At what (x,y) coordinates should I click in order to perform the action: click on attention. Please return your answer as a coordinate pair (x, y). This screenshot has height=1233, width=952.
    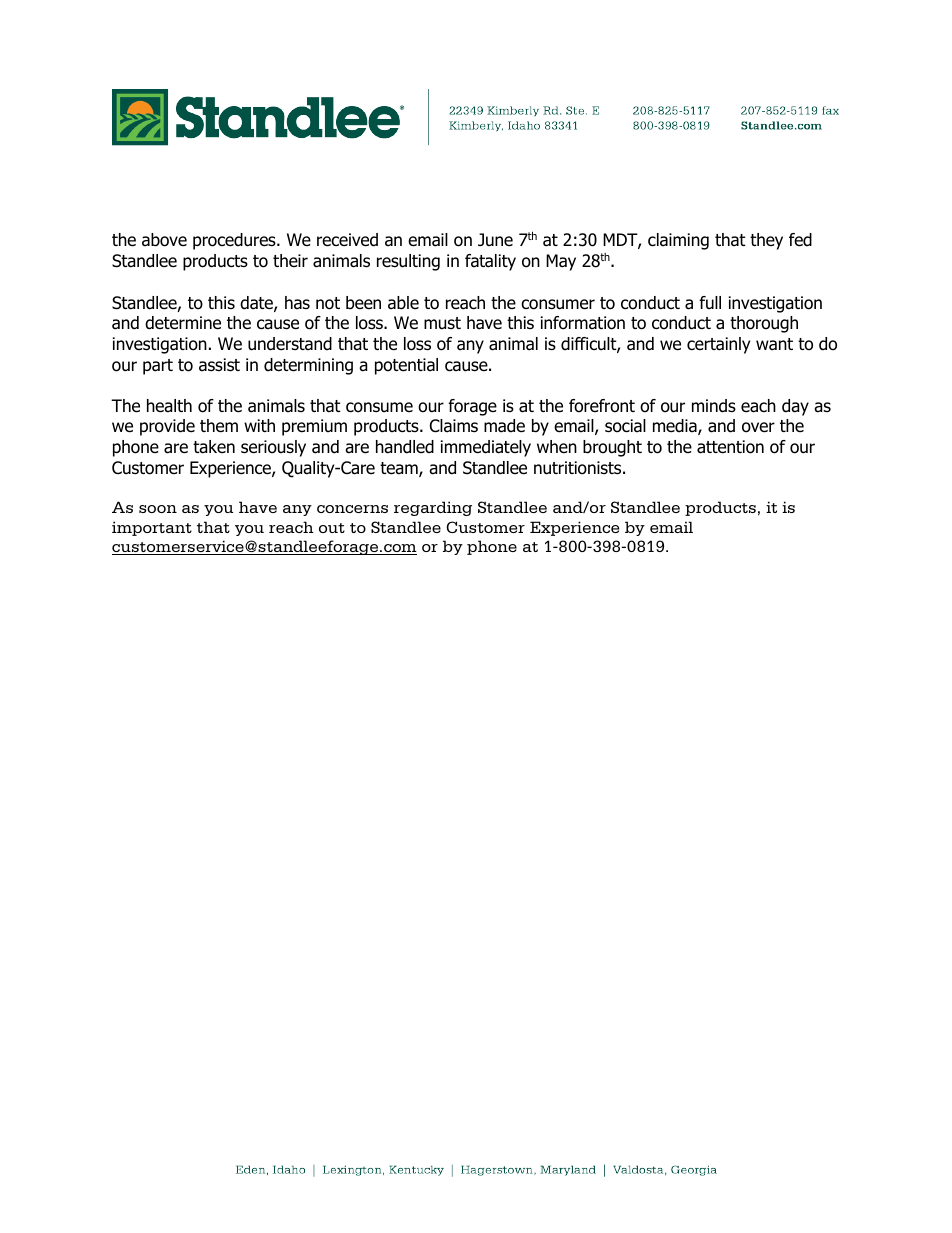
    Looking at the image, I should click on (730, 447).
